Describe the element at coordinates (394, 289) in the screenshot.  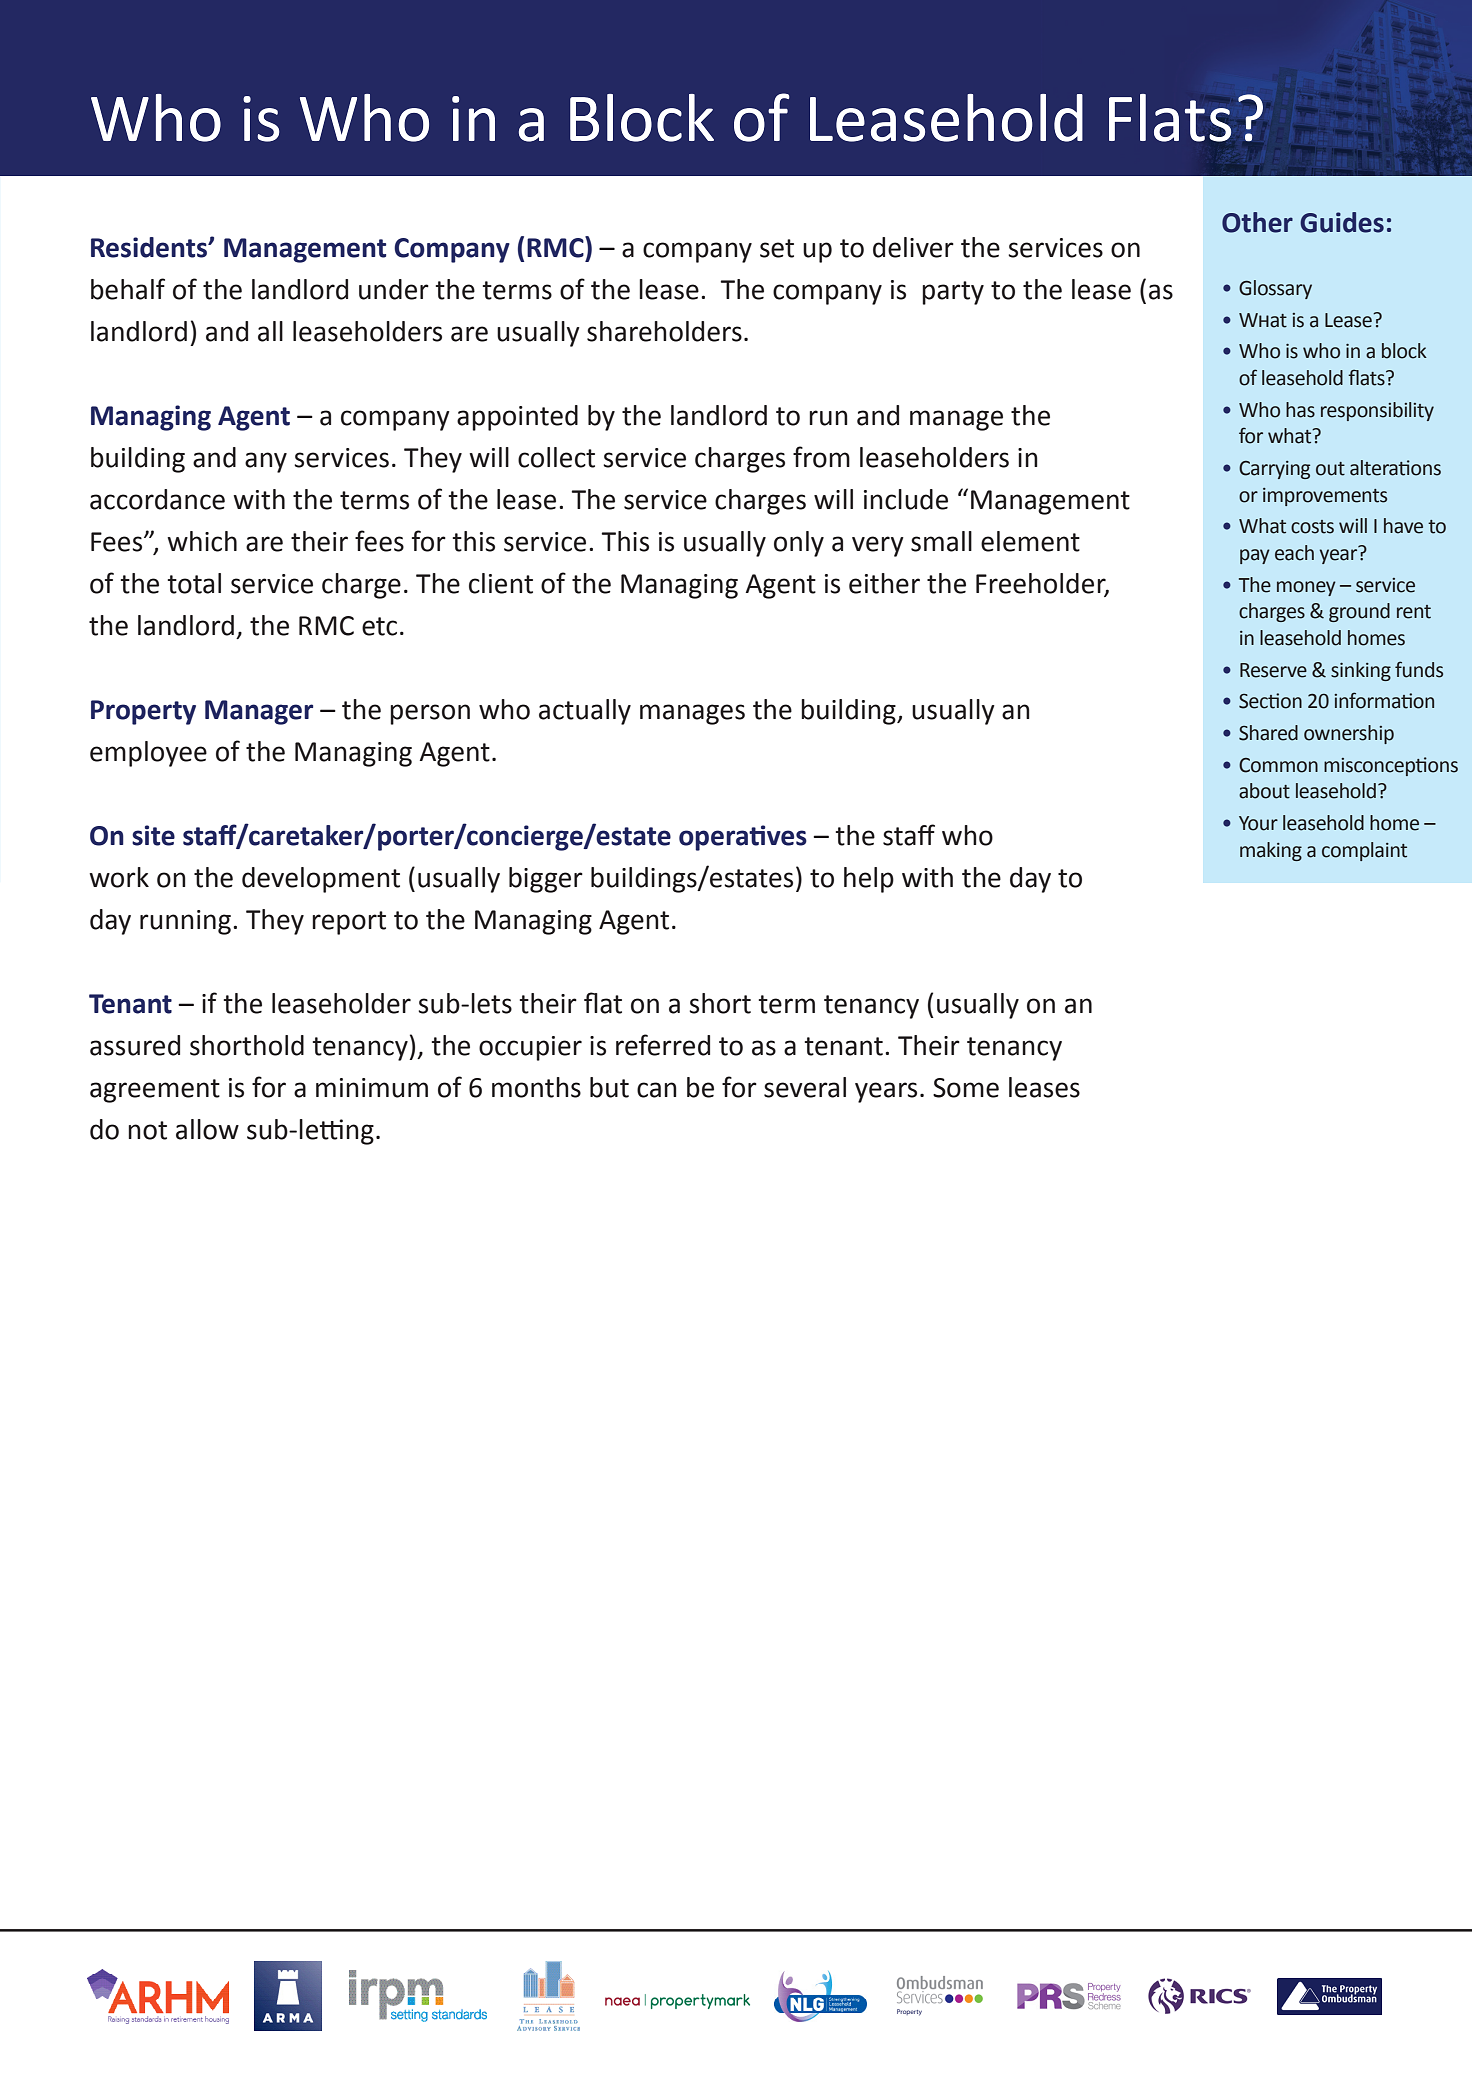
I see `under` at that location.
